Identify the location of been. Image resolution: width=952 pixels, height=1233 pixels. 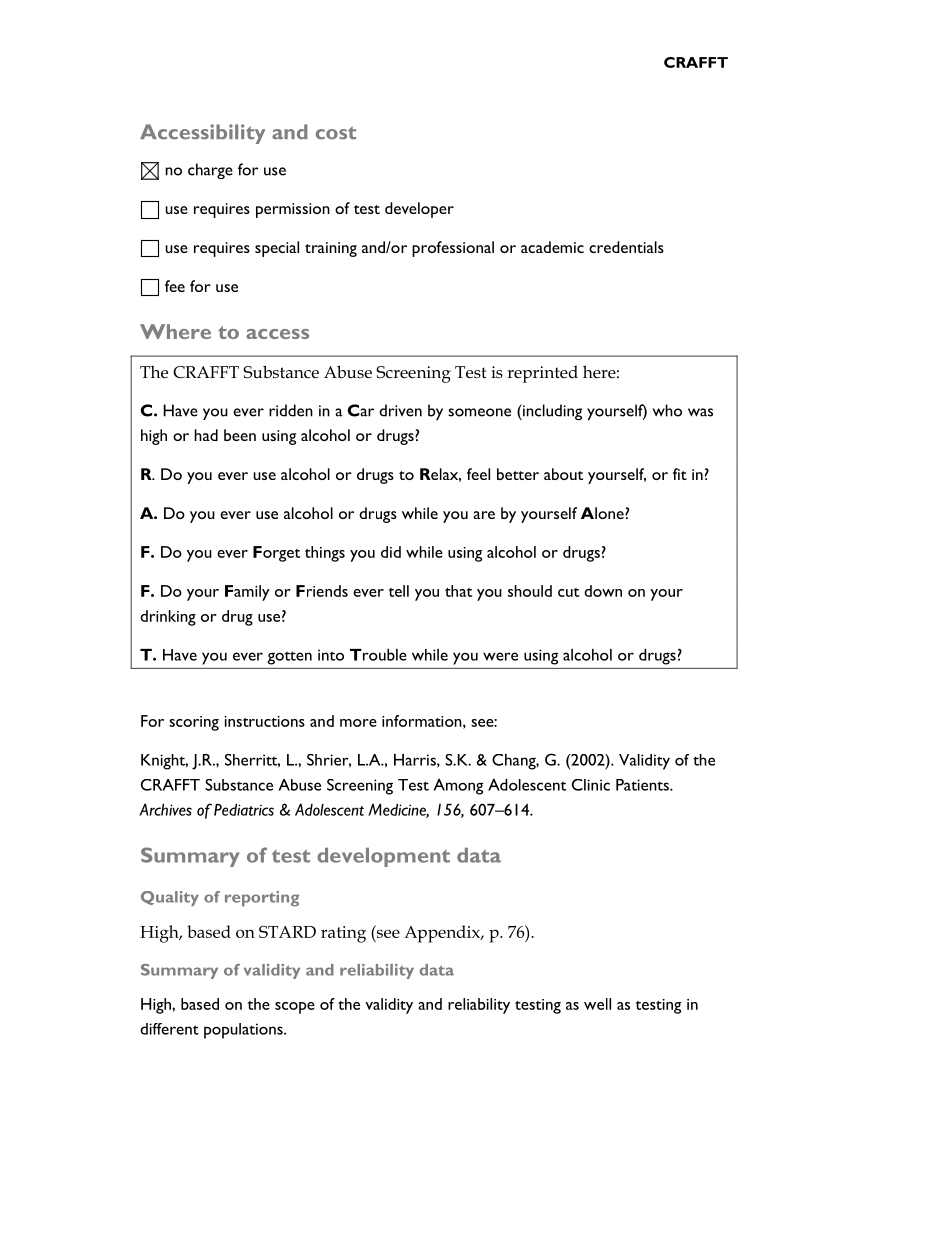
(240, 435).
